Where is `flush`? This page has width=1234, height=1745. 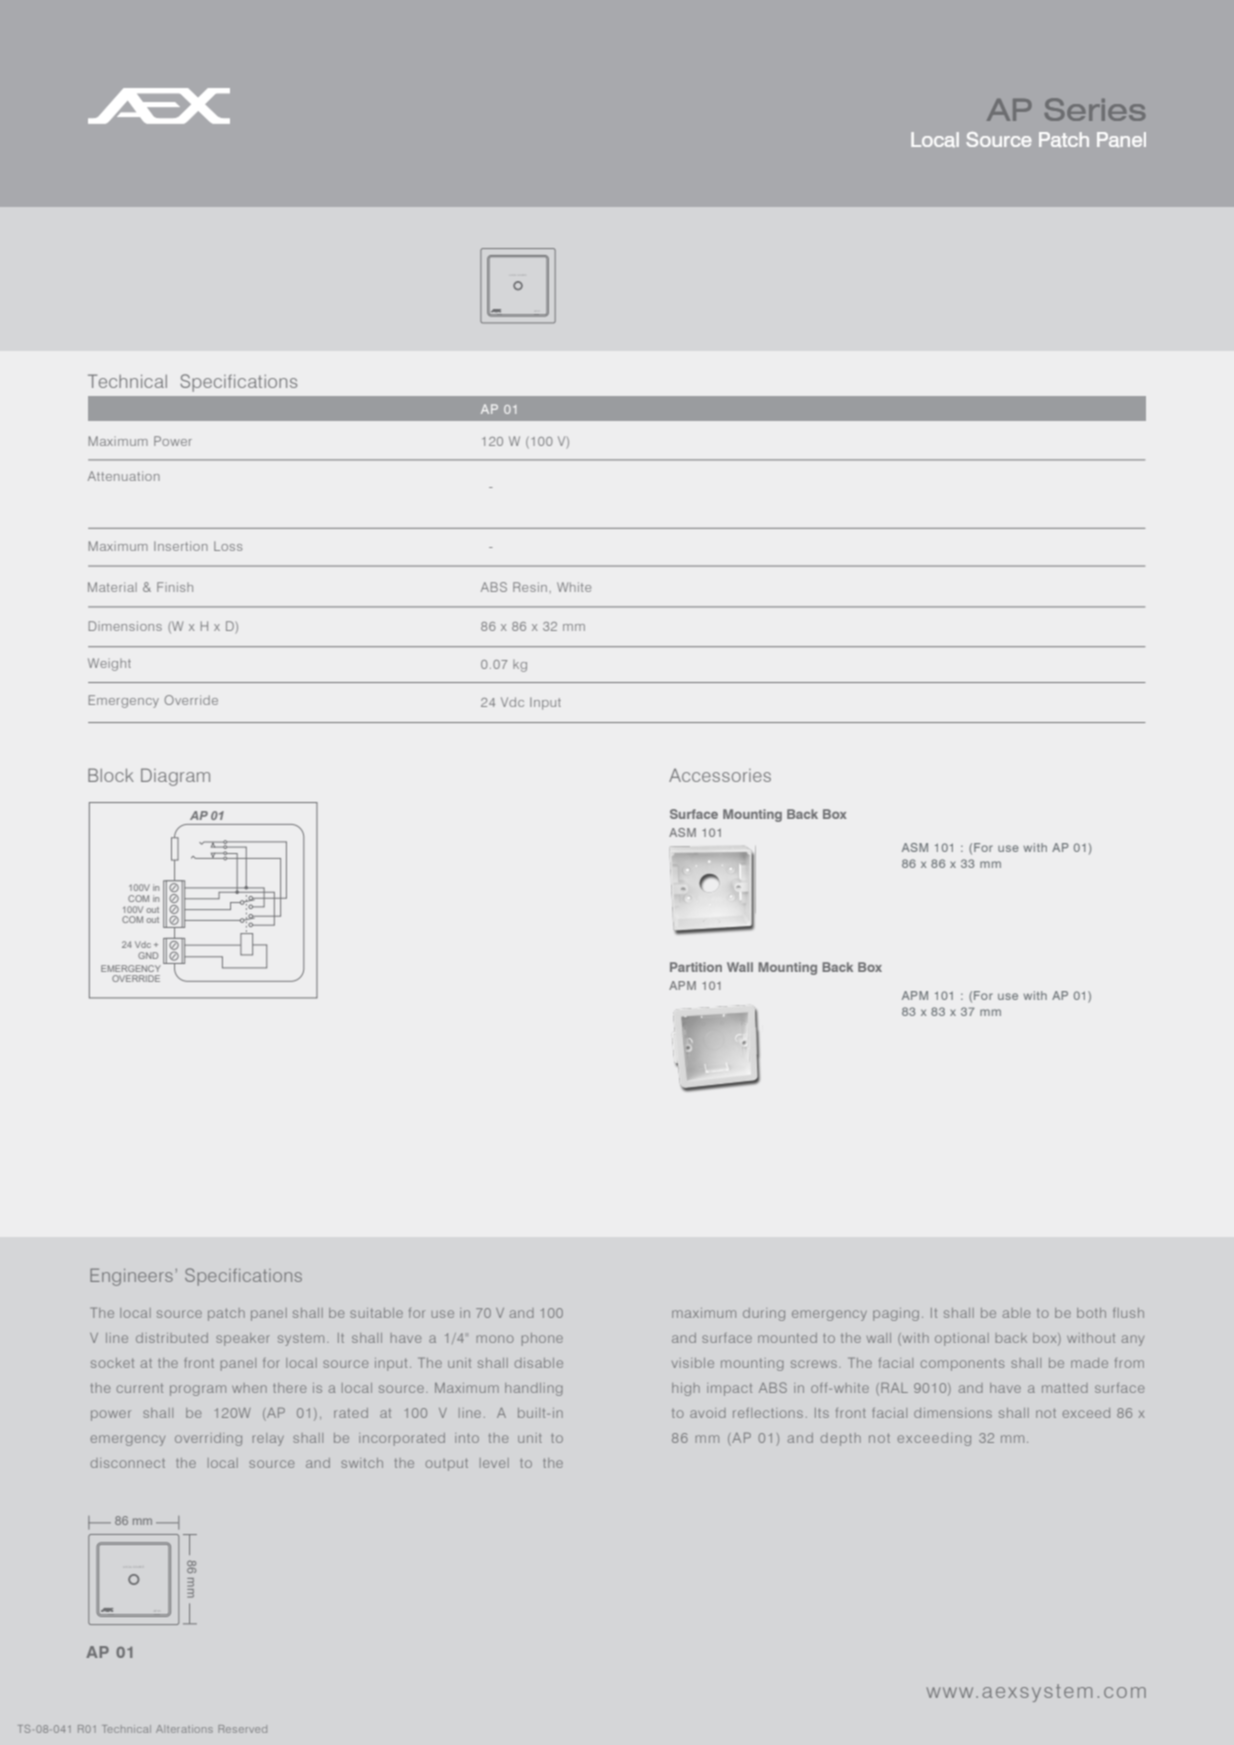
flush is located at coordinates (1128, 1313).
